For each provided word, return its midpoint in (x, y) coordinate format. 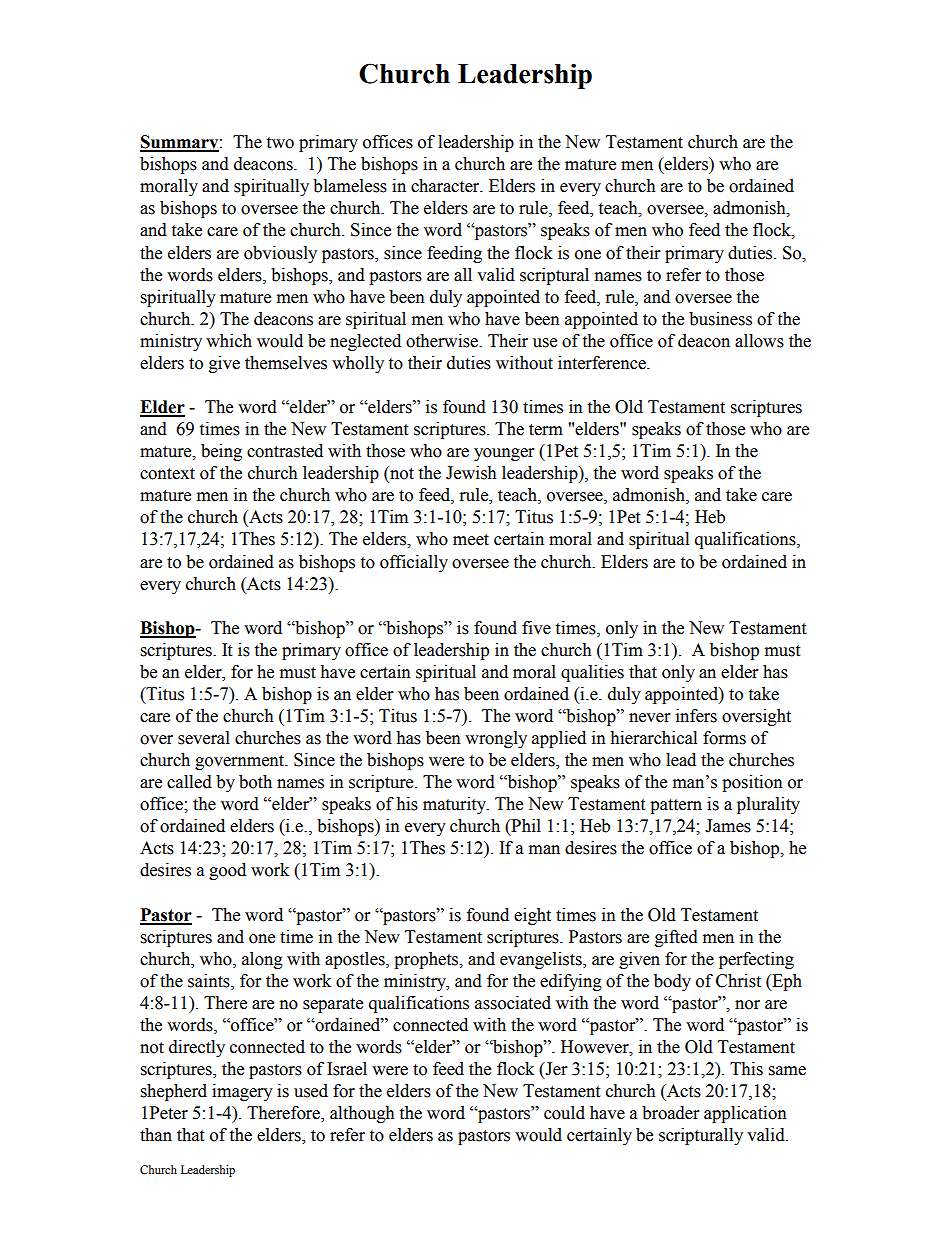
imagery (242, 1092)
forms (724, 738)
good (227, 871)
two (280, 143)
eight (532, 916)
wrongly (496, 739)
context (167, 474)
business (720, 319)
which (229, 341)
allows (759, 341)
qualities (592, 673)
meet (471, 540)
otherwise (443, 341)
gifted (676, 938)
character (446, 186)
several (204, 738)
